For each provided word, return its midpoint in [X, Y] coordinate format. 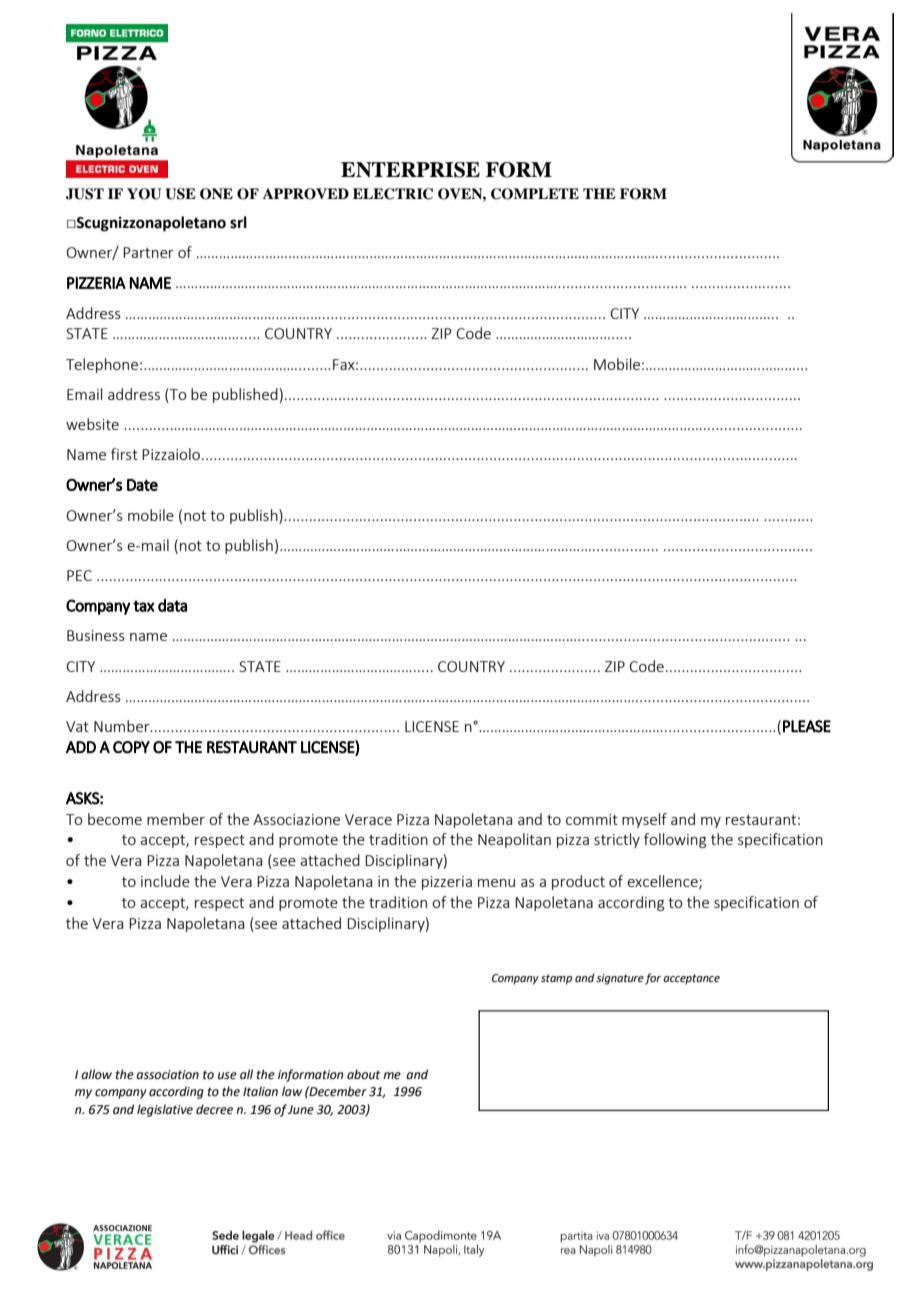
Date [142, 485]
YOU [144, 194]
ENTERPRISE [410, 170]
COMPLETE [535, 194]
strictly [617, 840]
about [363, 1074]
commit [592, 819]
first [124, 454]
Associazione [296, 819]
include [165, 881]
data [172, 605]
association [167, 1075]
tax [144, 606]
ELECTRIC [393, 194]
